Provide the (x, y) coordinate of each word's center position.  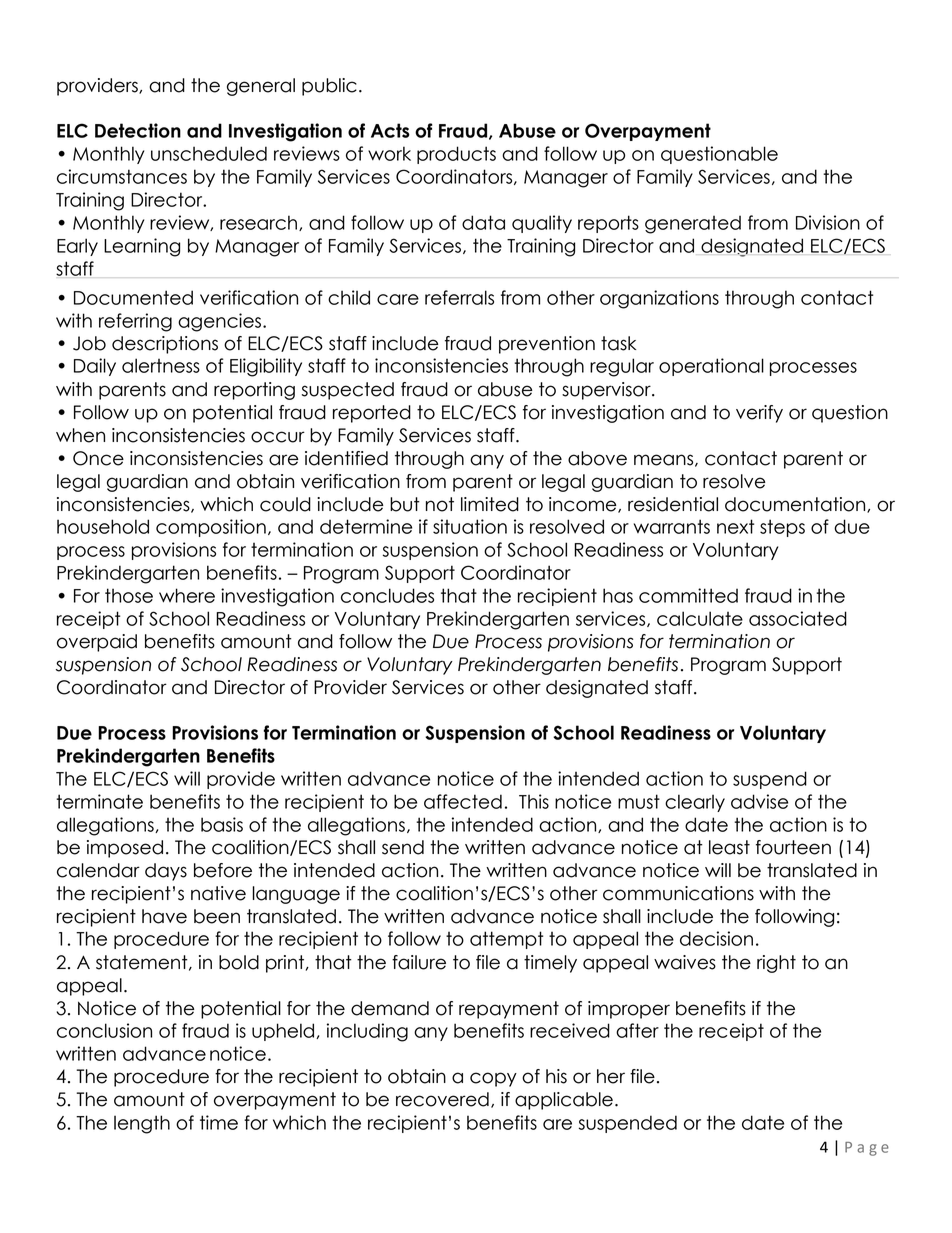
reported (372, 414)
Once (98, 458)
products (456, 155)
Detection (138, 130)
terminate (99, 801)
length (142, 1124)
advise (759, 801)
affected (463, 801)
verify (759, 414)
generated (693, 225)
